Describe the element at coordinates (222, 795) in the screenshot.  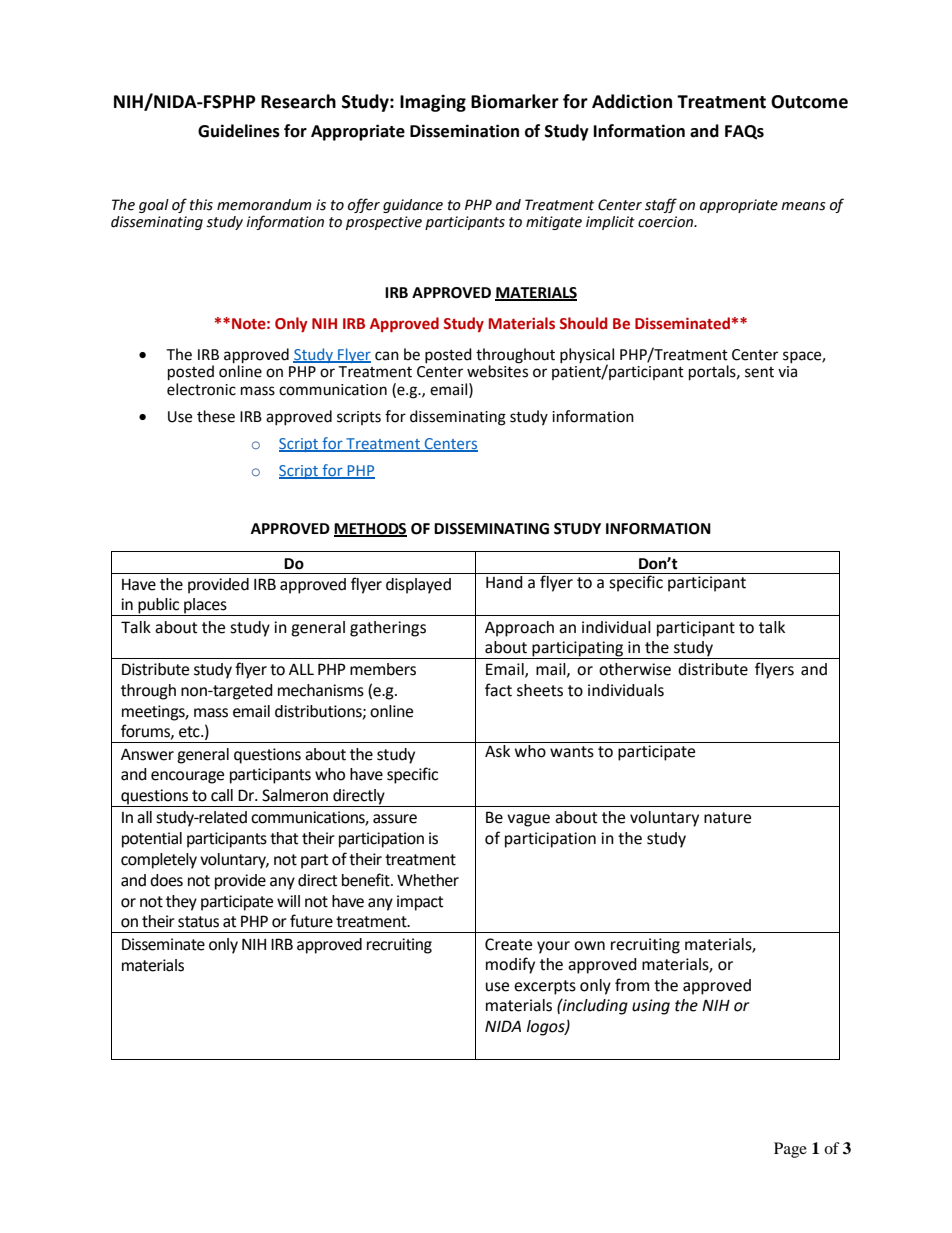
I see `call` at that location.
